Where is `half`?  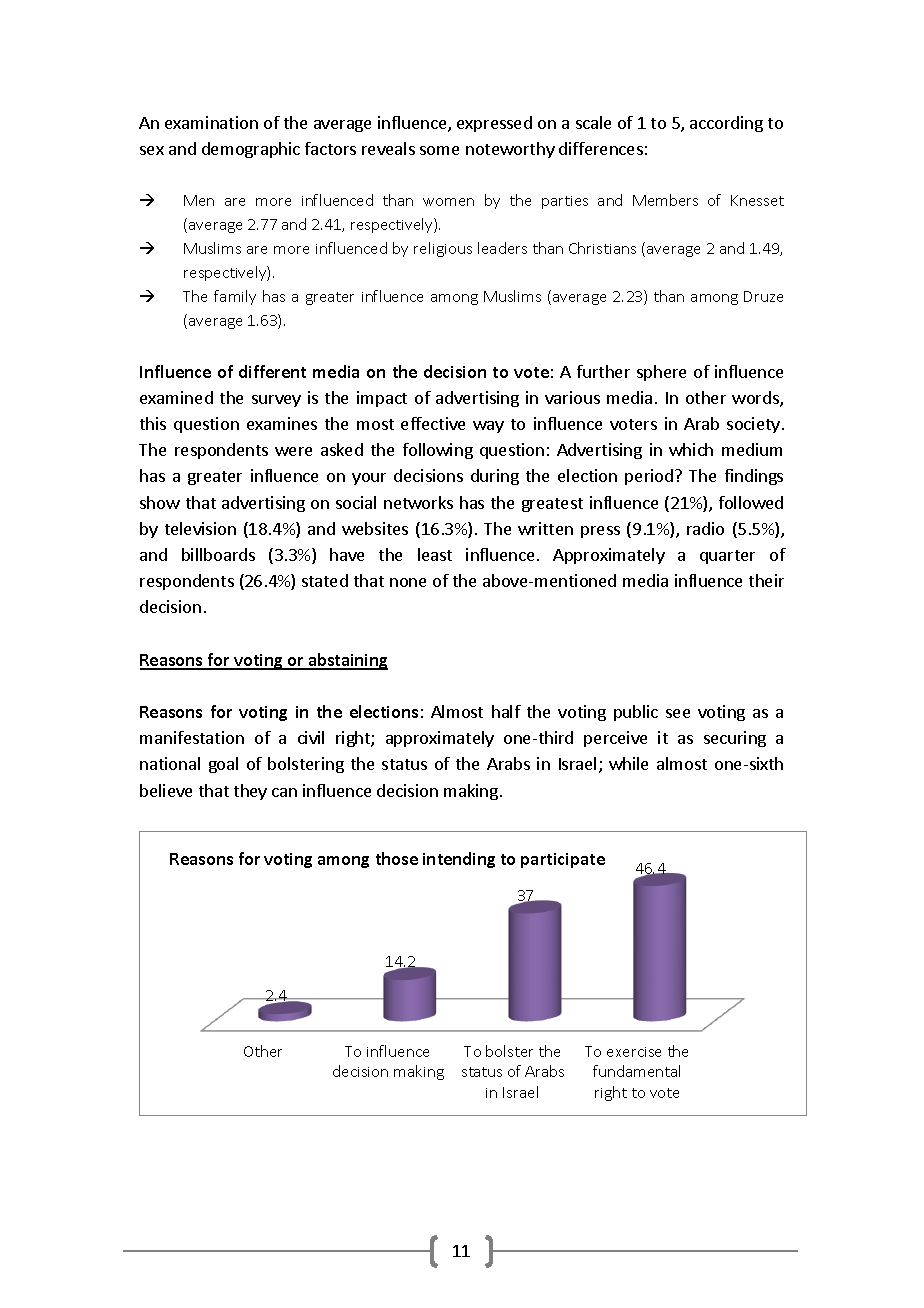 half is located at coordinates (506, 711).
